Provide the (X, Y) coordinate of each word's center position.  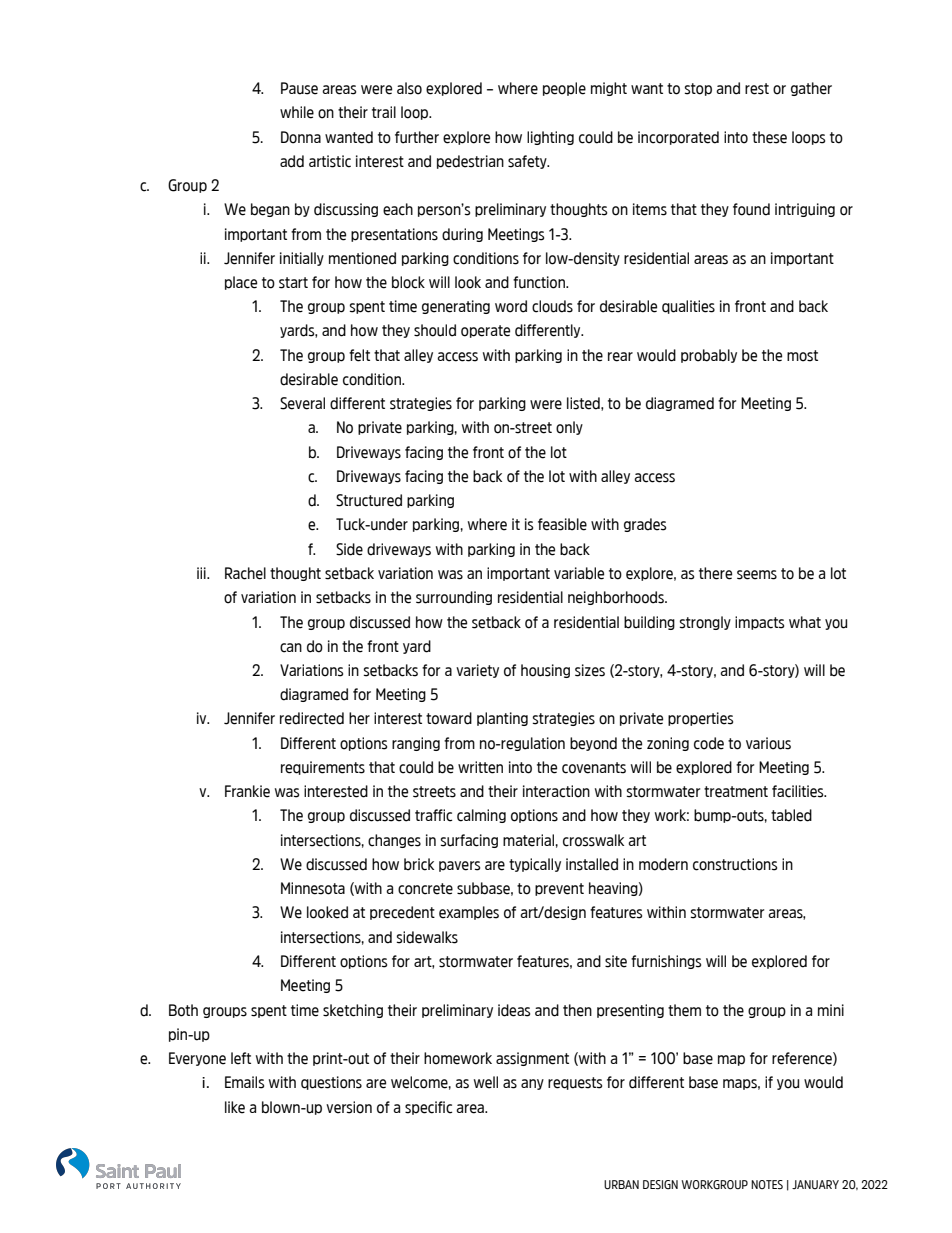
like (235, 1107)
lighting (550, 138)
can (291, 648)
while (297, 112)
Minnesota (313, 888)
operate (485, 331)
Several (302, 403)
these (769, 137)
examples (469, 913)
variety (477, 671)
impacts (759, 623)
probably (709, 356)
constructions (735, 864)
